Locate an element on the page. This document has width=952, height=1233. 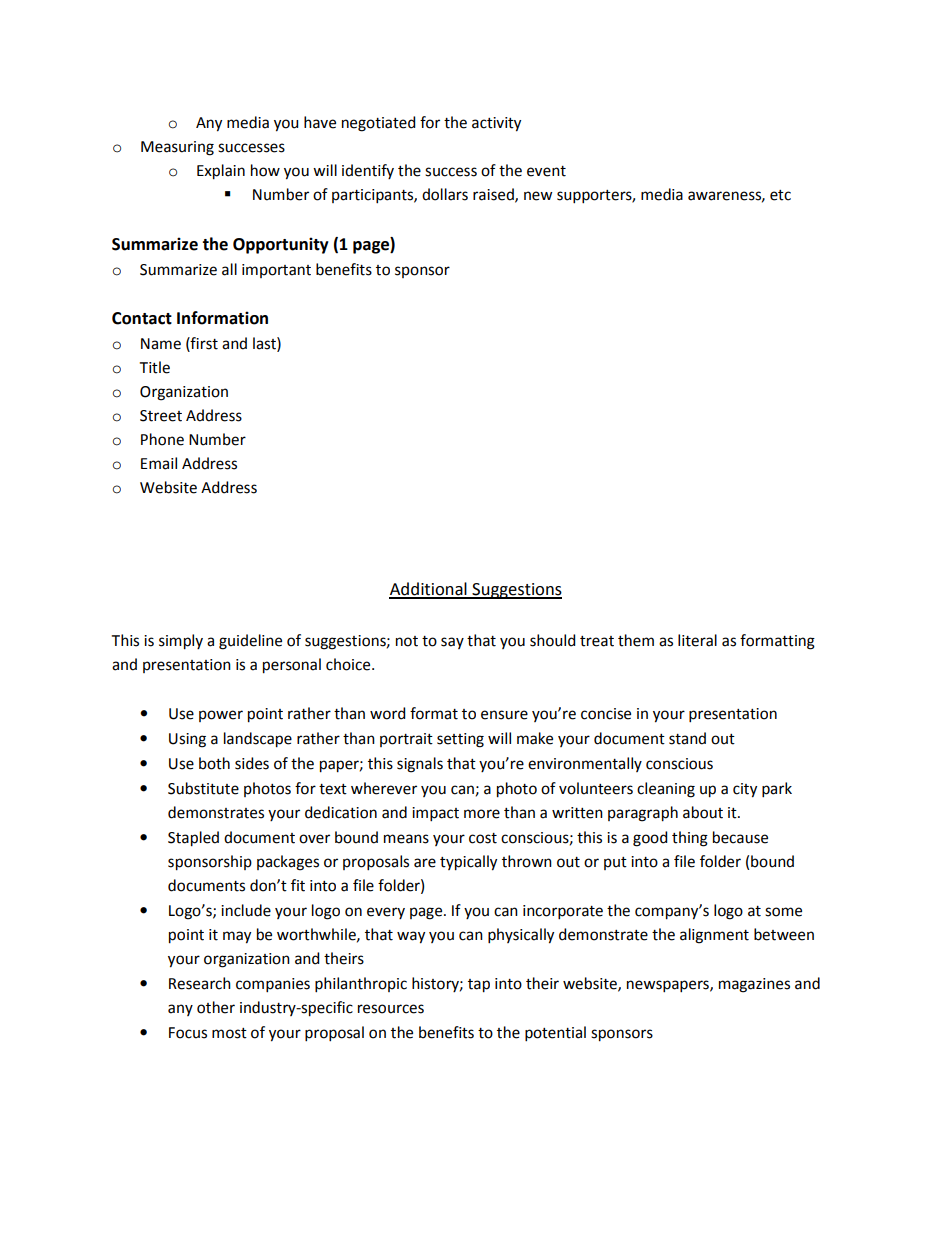
etc is located at coordinates (780, 195).
